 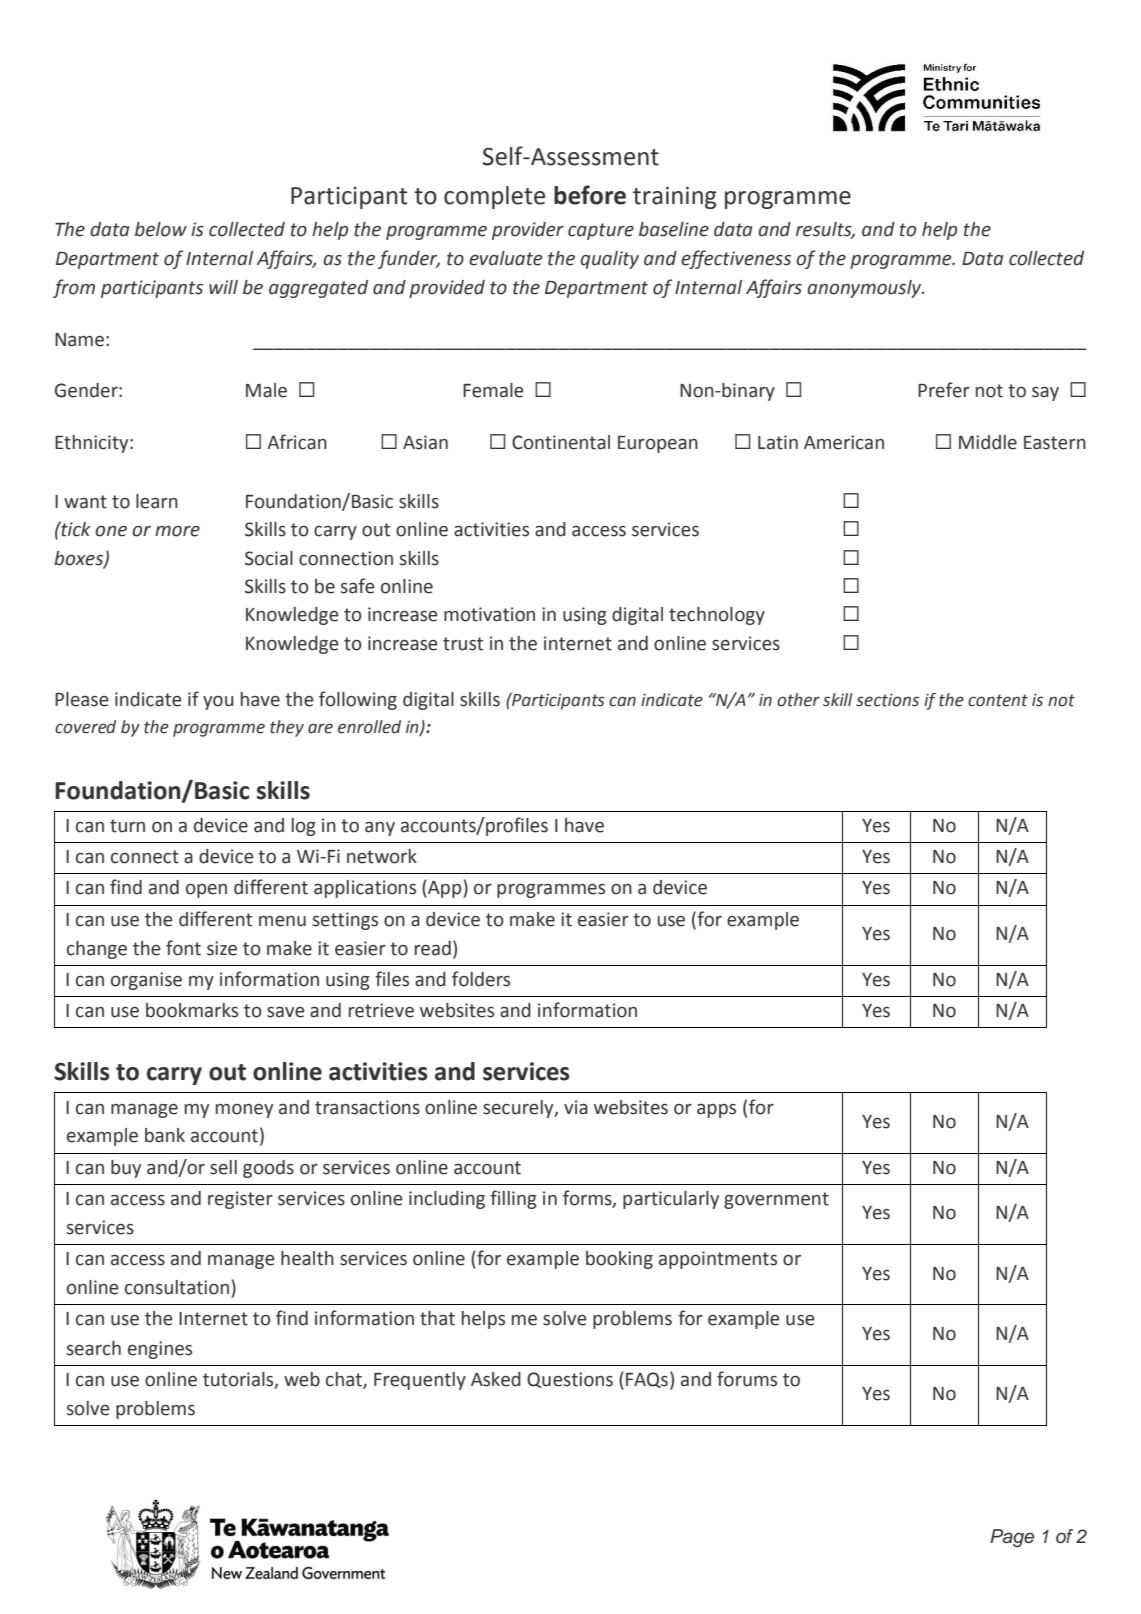 I want to click on below, so click(x=161, y=229).
